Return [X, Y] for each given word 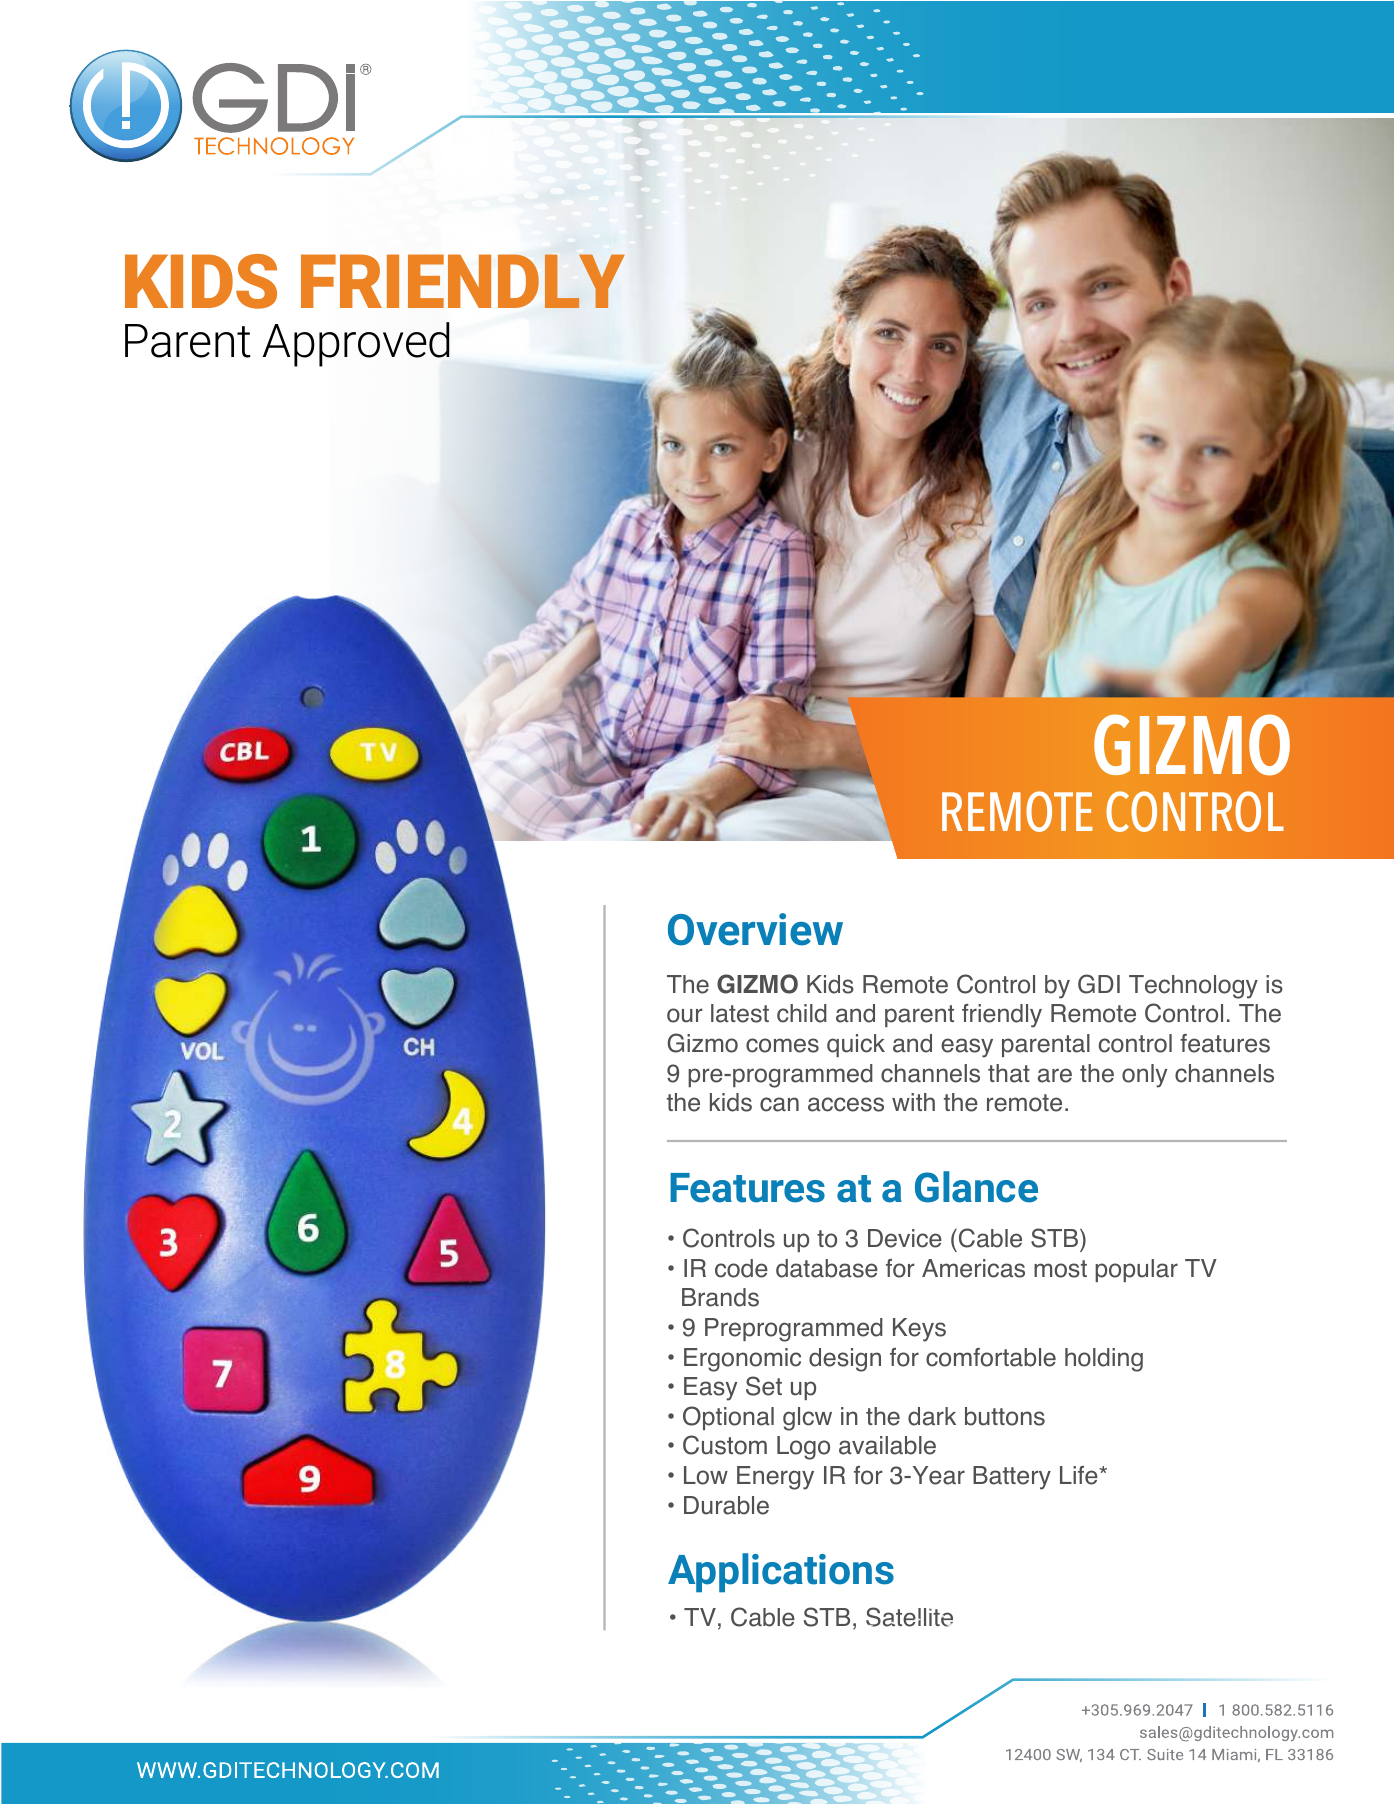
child [802, 1013]
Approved [356, 344]
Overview [755, 929]
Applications [781, 1573]
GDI [1099, 984]
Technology [1193, 987]
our [685, 1015]
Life [1080, 1475]
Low [706, 1475]
